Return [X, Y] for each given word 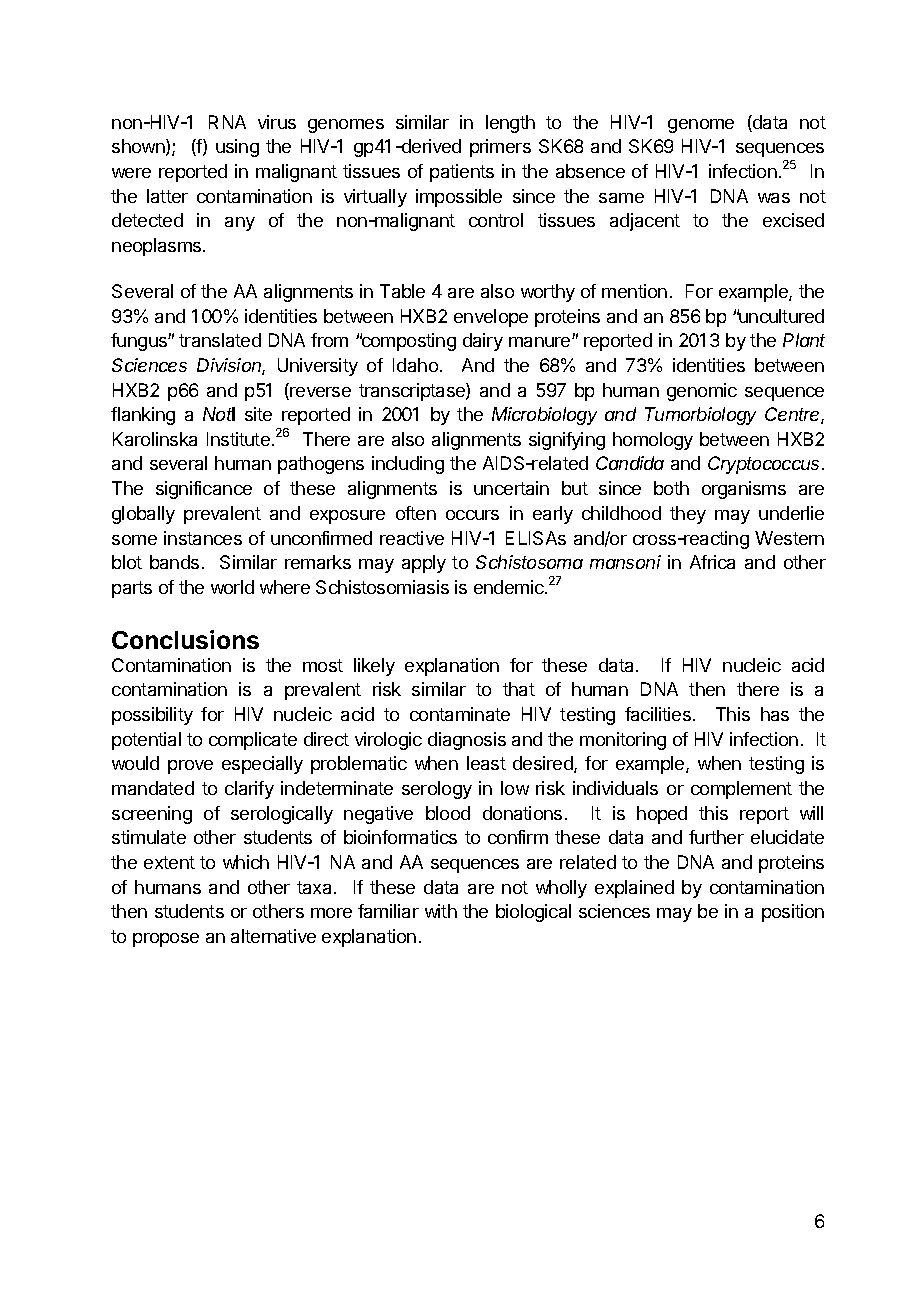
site [258, 414]
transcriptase [413, 392]
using [237, 148]
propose [166, 940]
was [774, 198]
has [775, 714]
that [519, 689]
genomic [702, 392]
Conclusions [185, 639]
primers [500, 148]
